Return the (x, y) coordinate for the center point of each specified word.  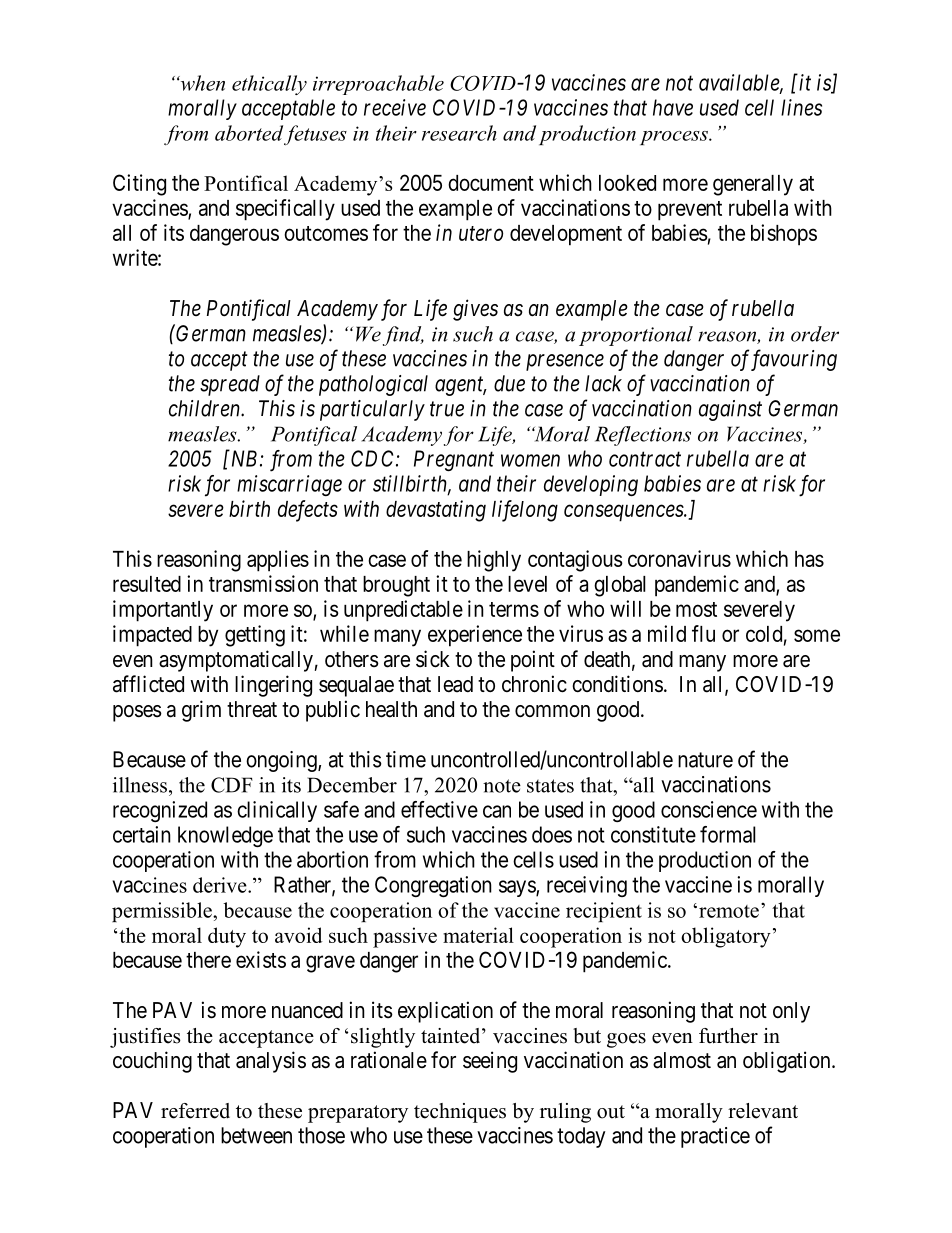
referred (195, 1111)
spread (230, 385)
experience (475, 636)
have (673, 107)
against (730, 410)
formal (728, 834)
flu (703, 633)
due (509, 383)
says (518, 888)
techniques (460, 1113)
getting (255, 636)
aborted (249, 133)
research (459, 133)
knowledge (225, 836)
